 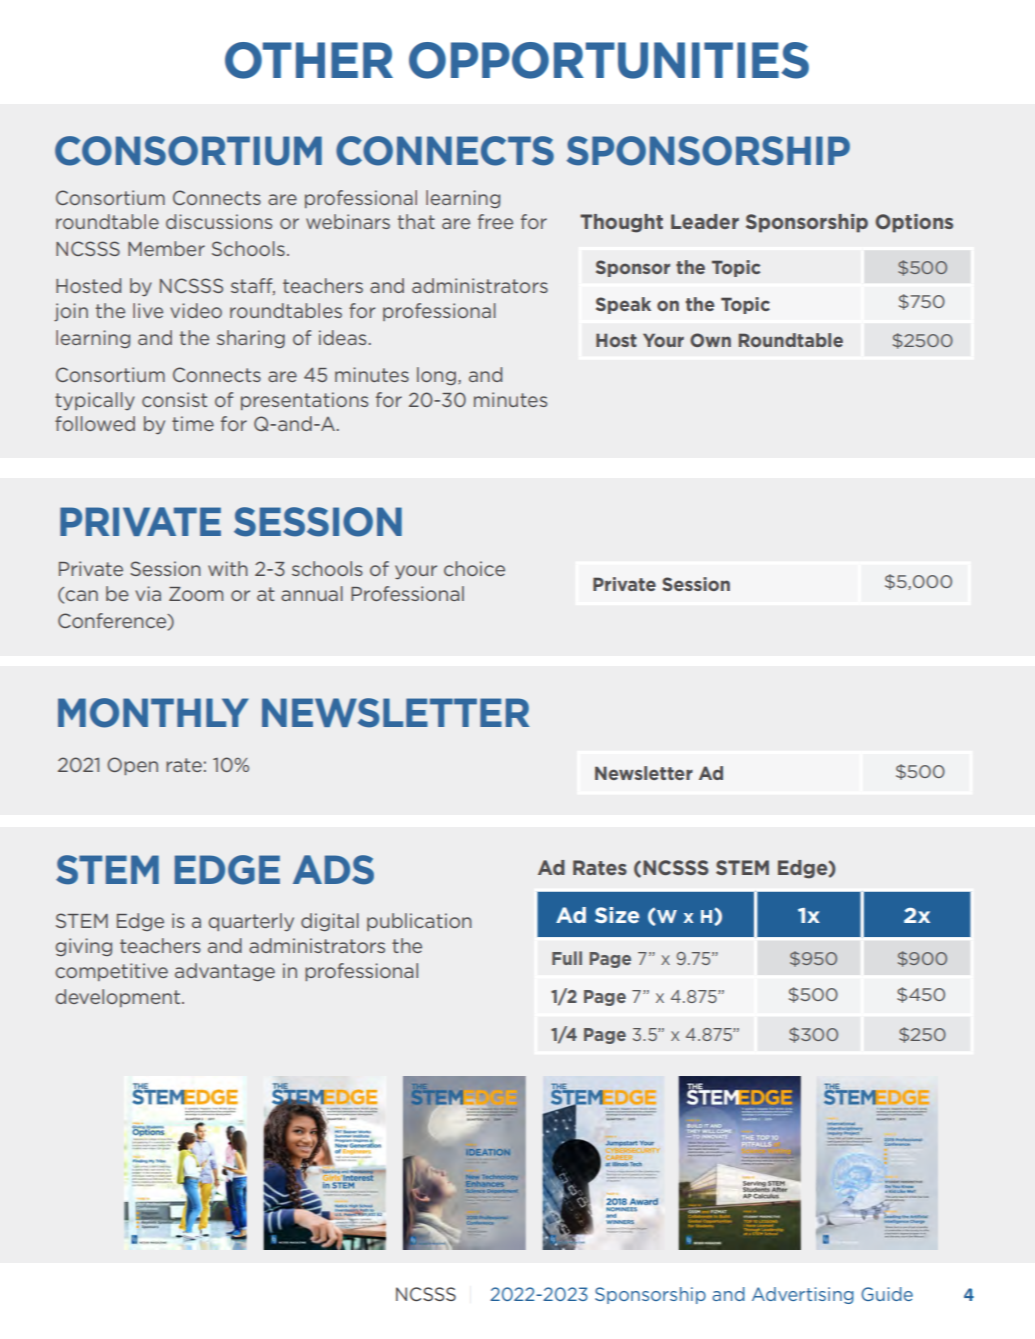 What do you see at coordinates (887, 1294) in the document?
I see `Guide` at bounding box center [887, 1294].
